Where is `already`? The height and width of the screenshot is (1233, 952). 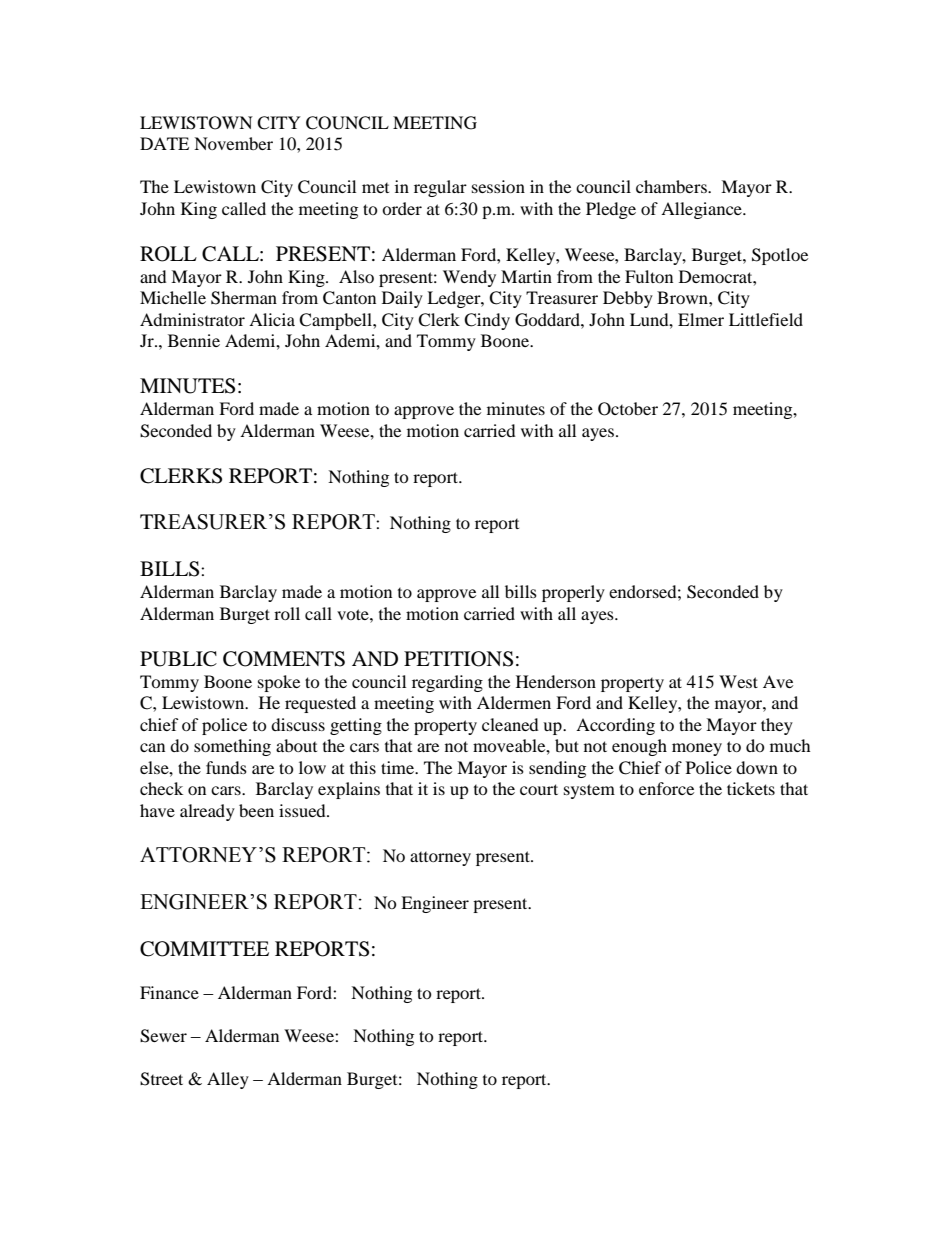
already is located at coordinates (207, 812).
